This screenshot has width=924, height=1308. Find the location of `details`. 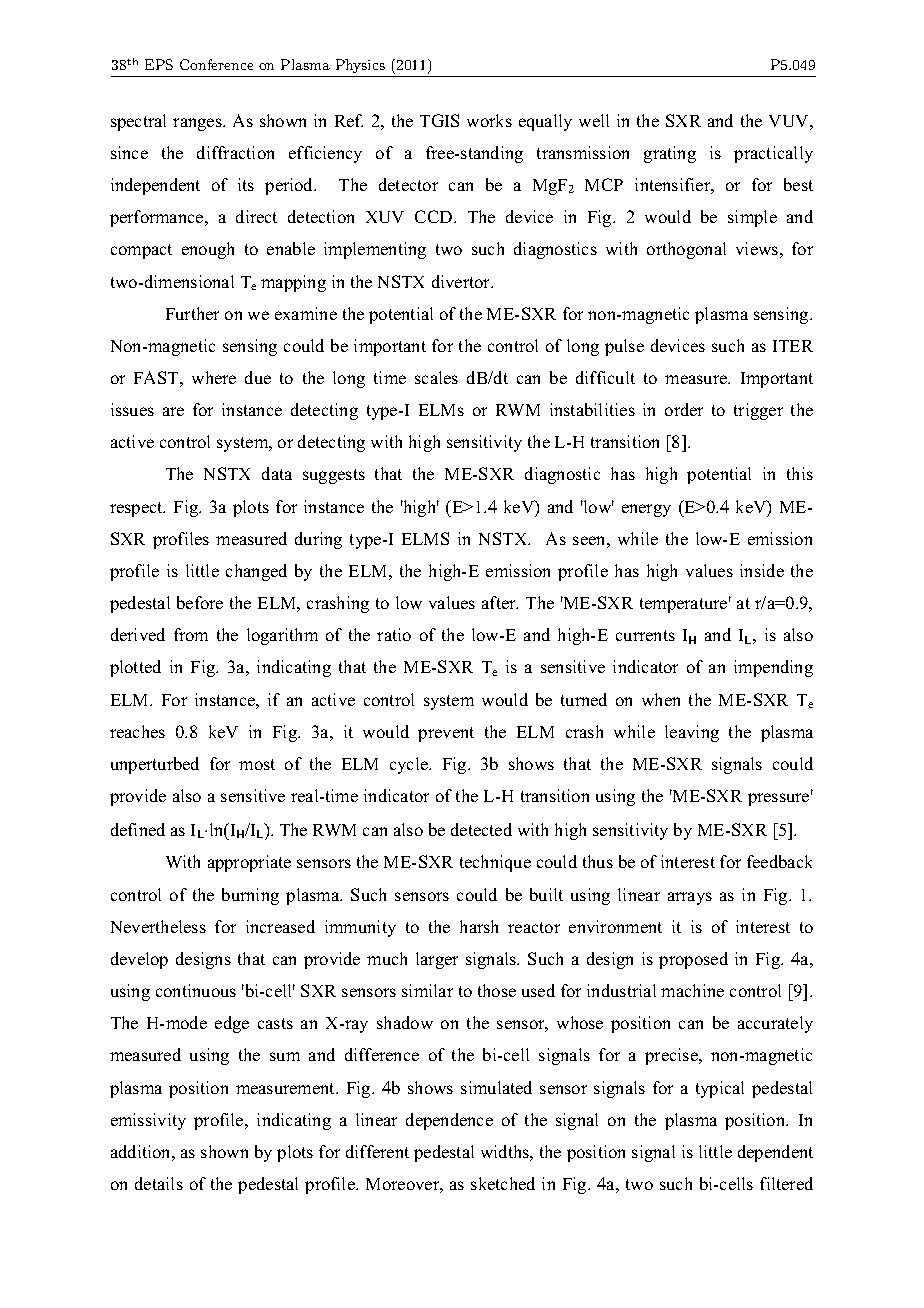

details is located at coordinates (159, 1183).
